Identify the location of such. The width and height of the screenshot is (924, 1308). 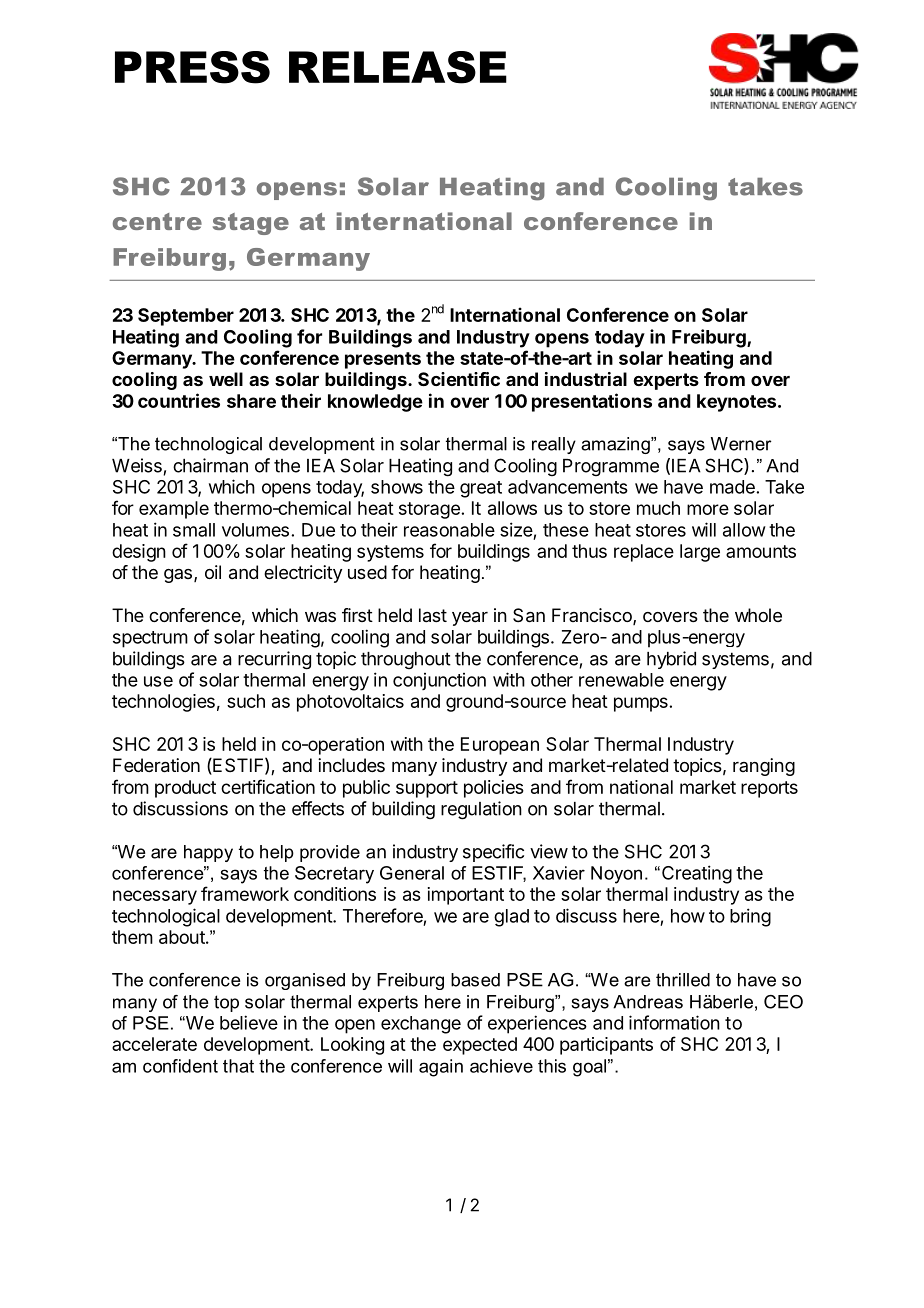
(246, 701).
